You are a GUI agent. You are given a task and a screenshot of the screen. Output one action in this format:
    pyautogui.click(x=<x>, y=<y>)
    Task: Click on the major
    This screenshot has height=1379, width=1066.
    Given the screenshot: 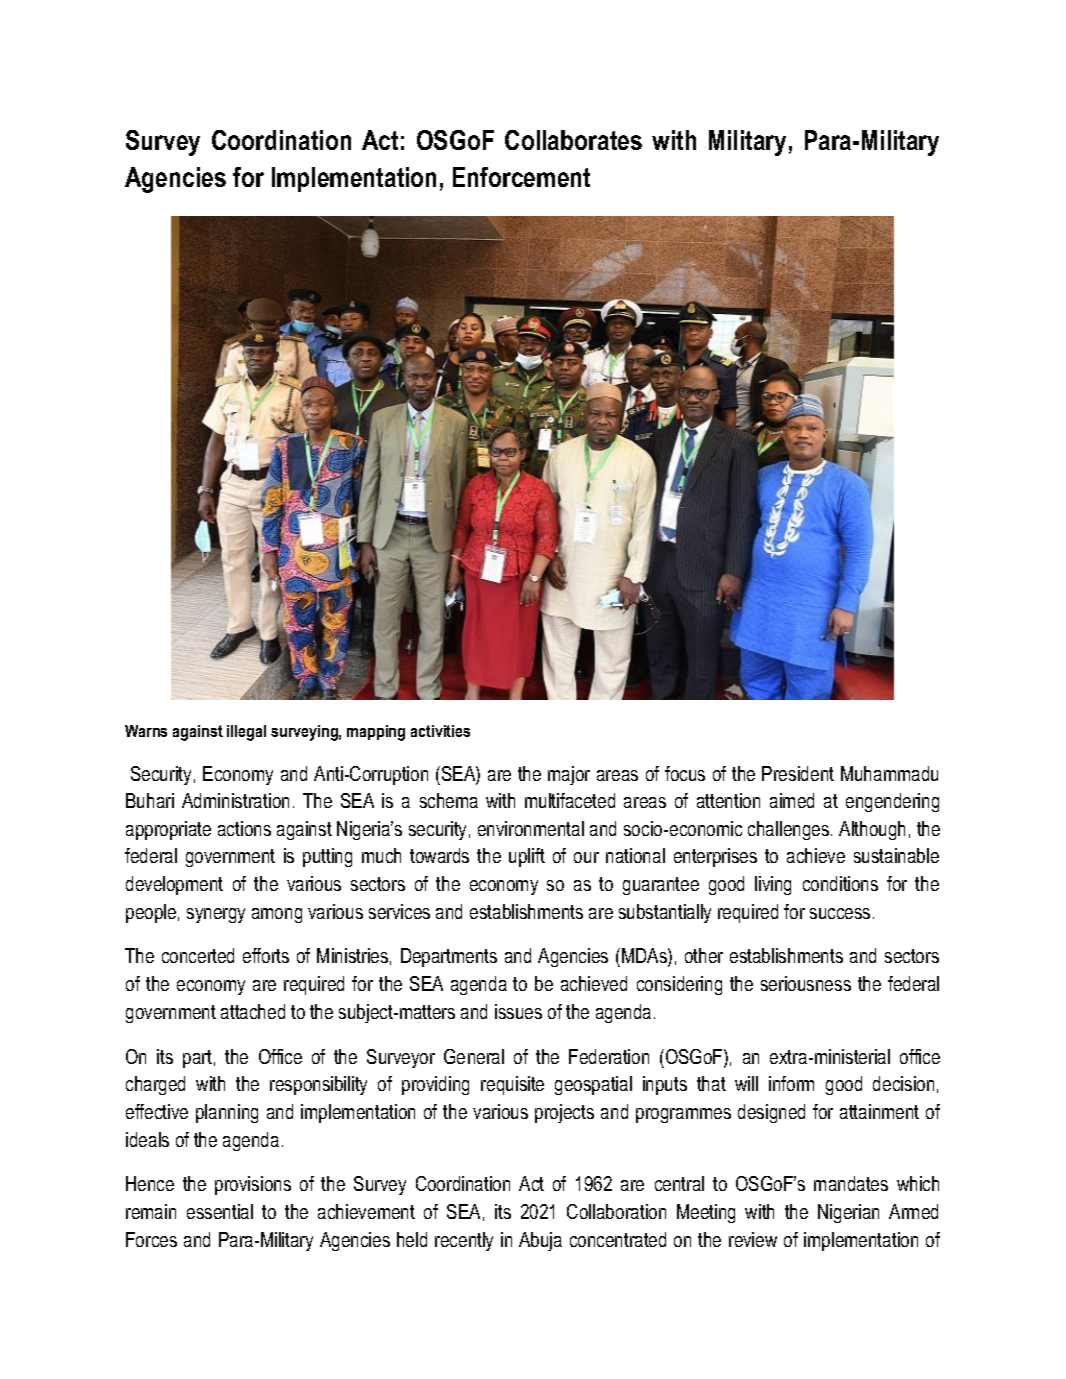 What is the action you would take?
    pyautogui.click(x=569, y=775)
